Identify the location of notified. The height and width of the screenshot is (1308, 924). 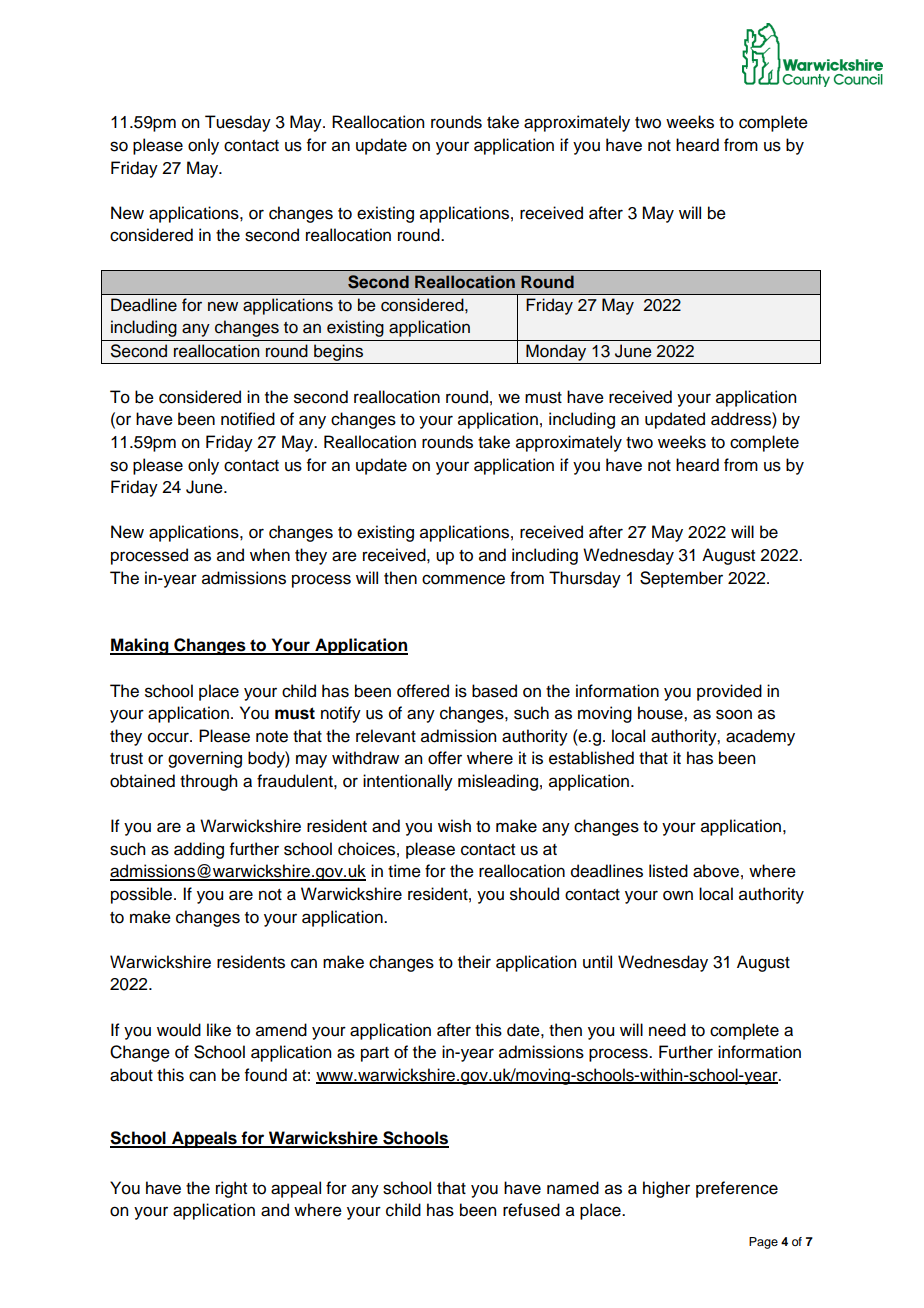
(248, 419).
